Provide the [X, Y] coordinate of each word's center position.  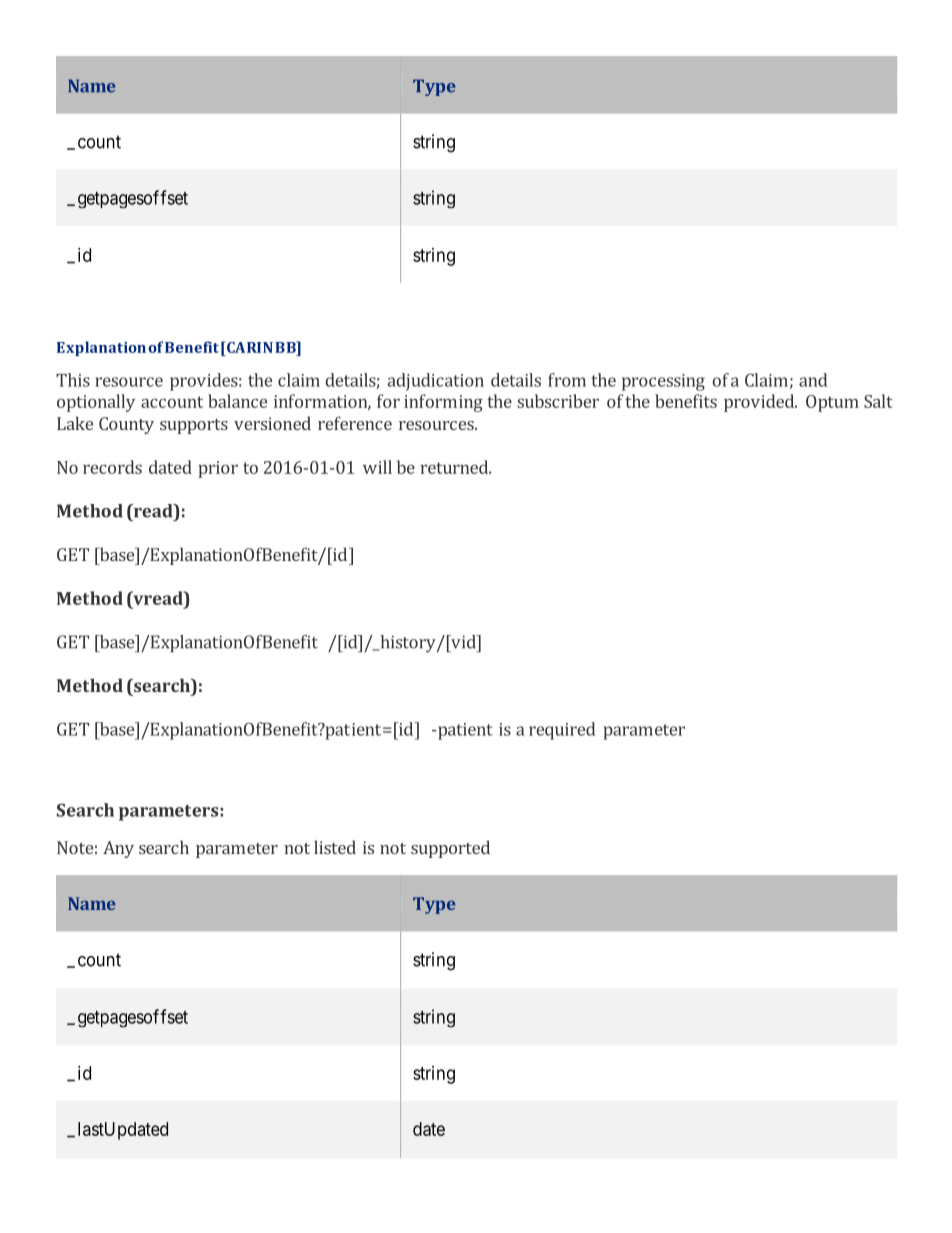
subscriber [558, 401]
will [377, 467]
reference [355, 423]
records [112, 467]
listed [335, 847]
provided [760, 403]
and [813, 380]
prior [218, 469]
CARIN [249, 347]
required [562, 731]
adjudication [436, 382]
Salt [878, 401]
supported [450, 849]
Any [118, 849]
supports [194, 426]
